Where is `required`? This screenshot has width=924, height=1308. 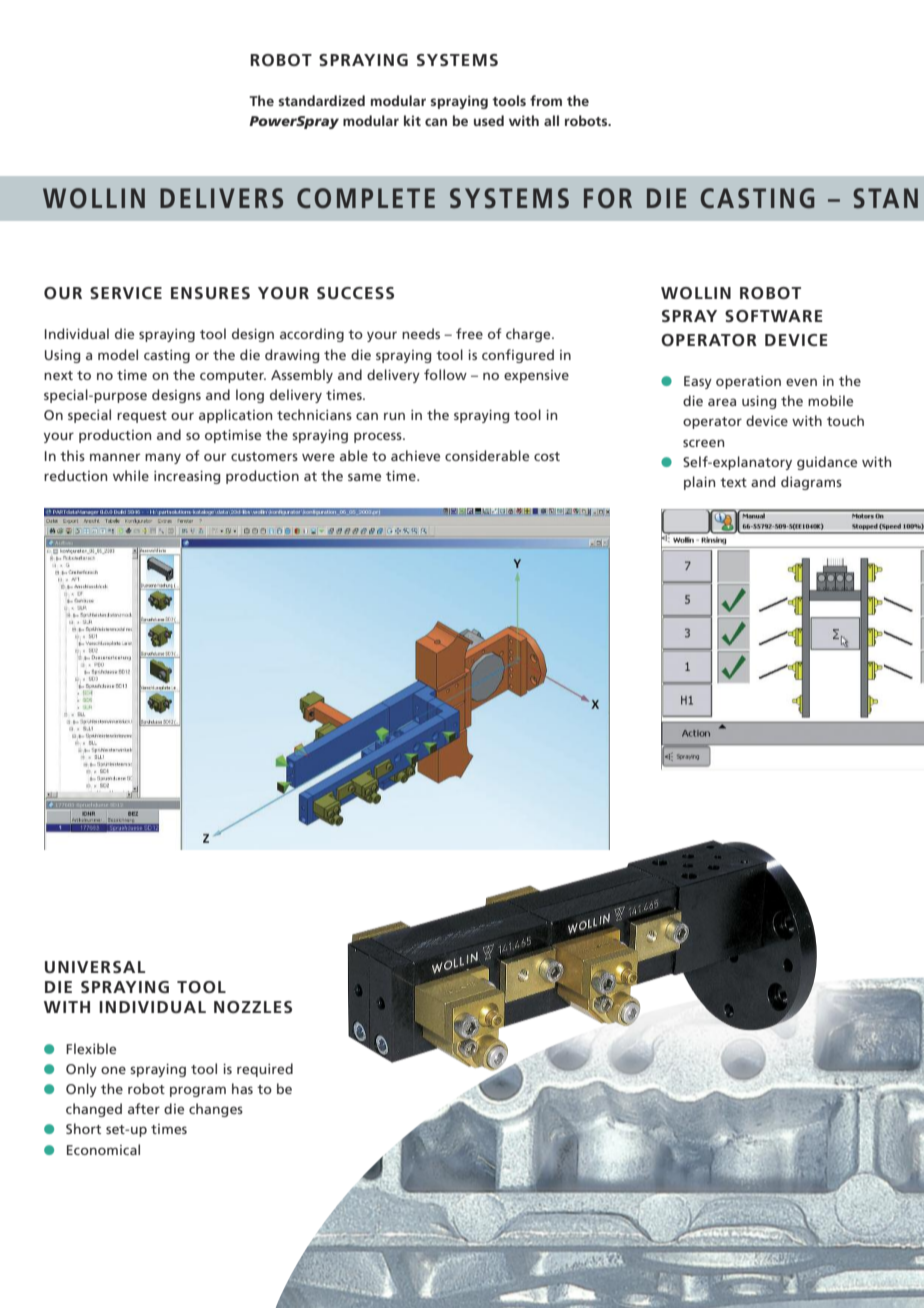 required is located at coordinates (265, 1070).
